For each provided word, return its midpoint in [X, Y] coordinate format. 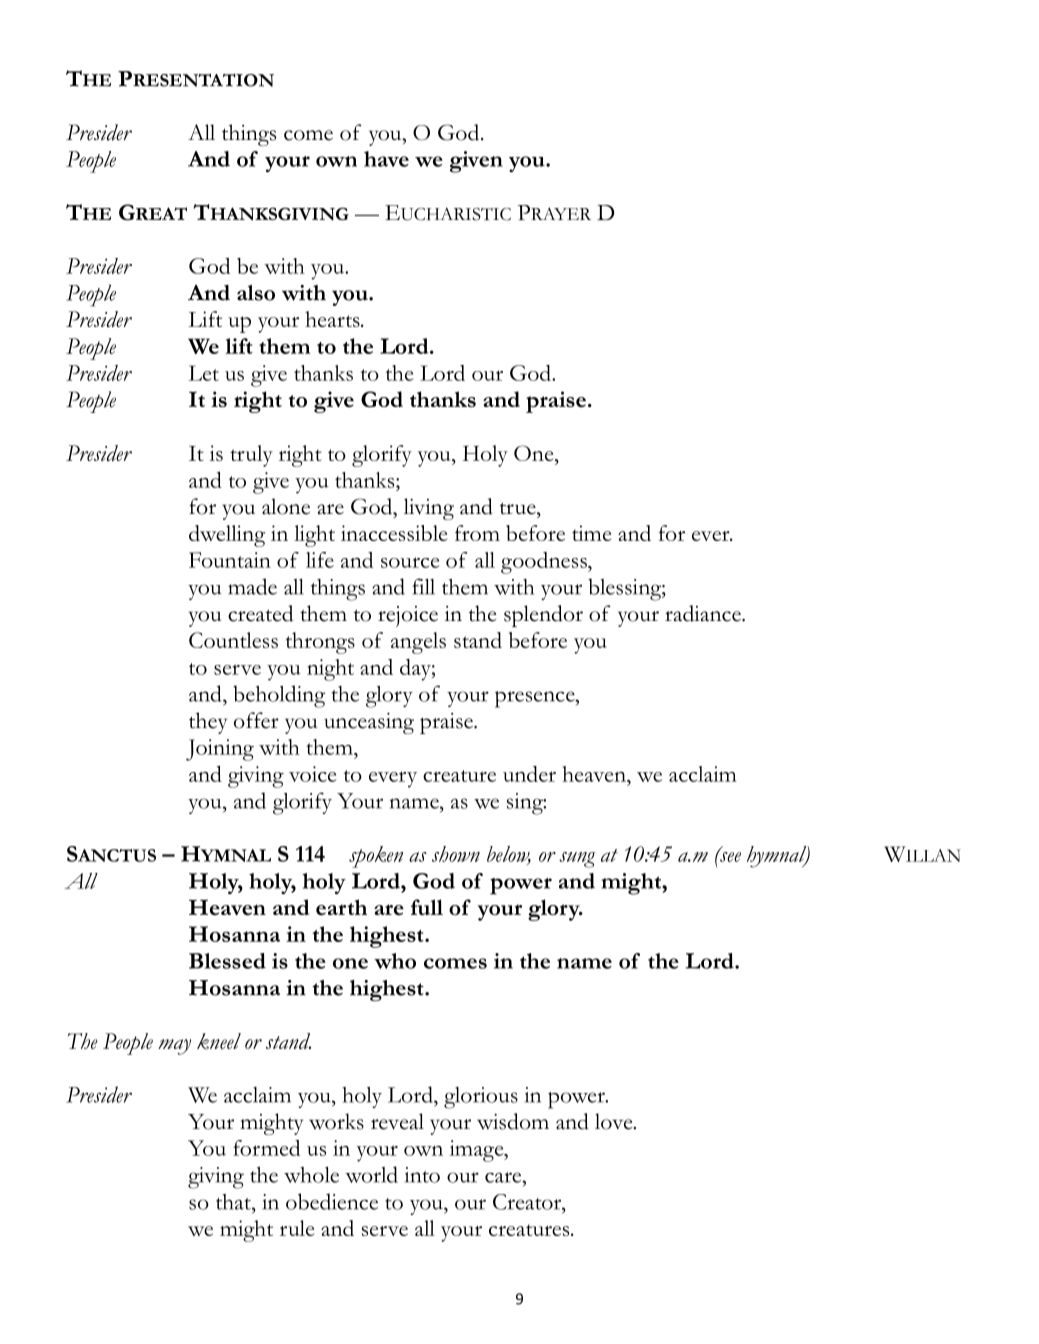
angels [418, 643]
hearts [333, 319]
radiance [704, 613]
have [386, 159]
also [256, 293]
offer [256, 720]
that [234, 1202]
